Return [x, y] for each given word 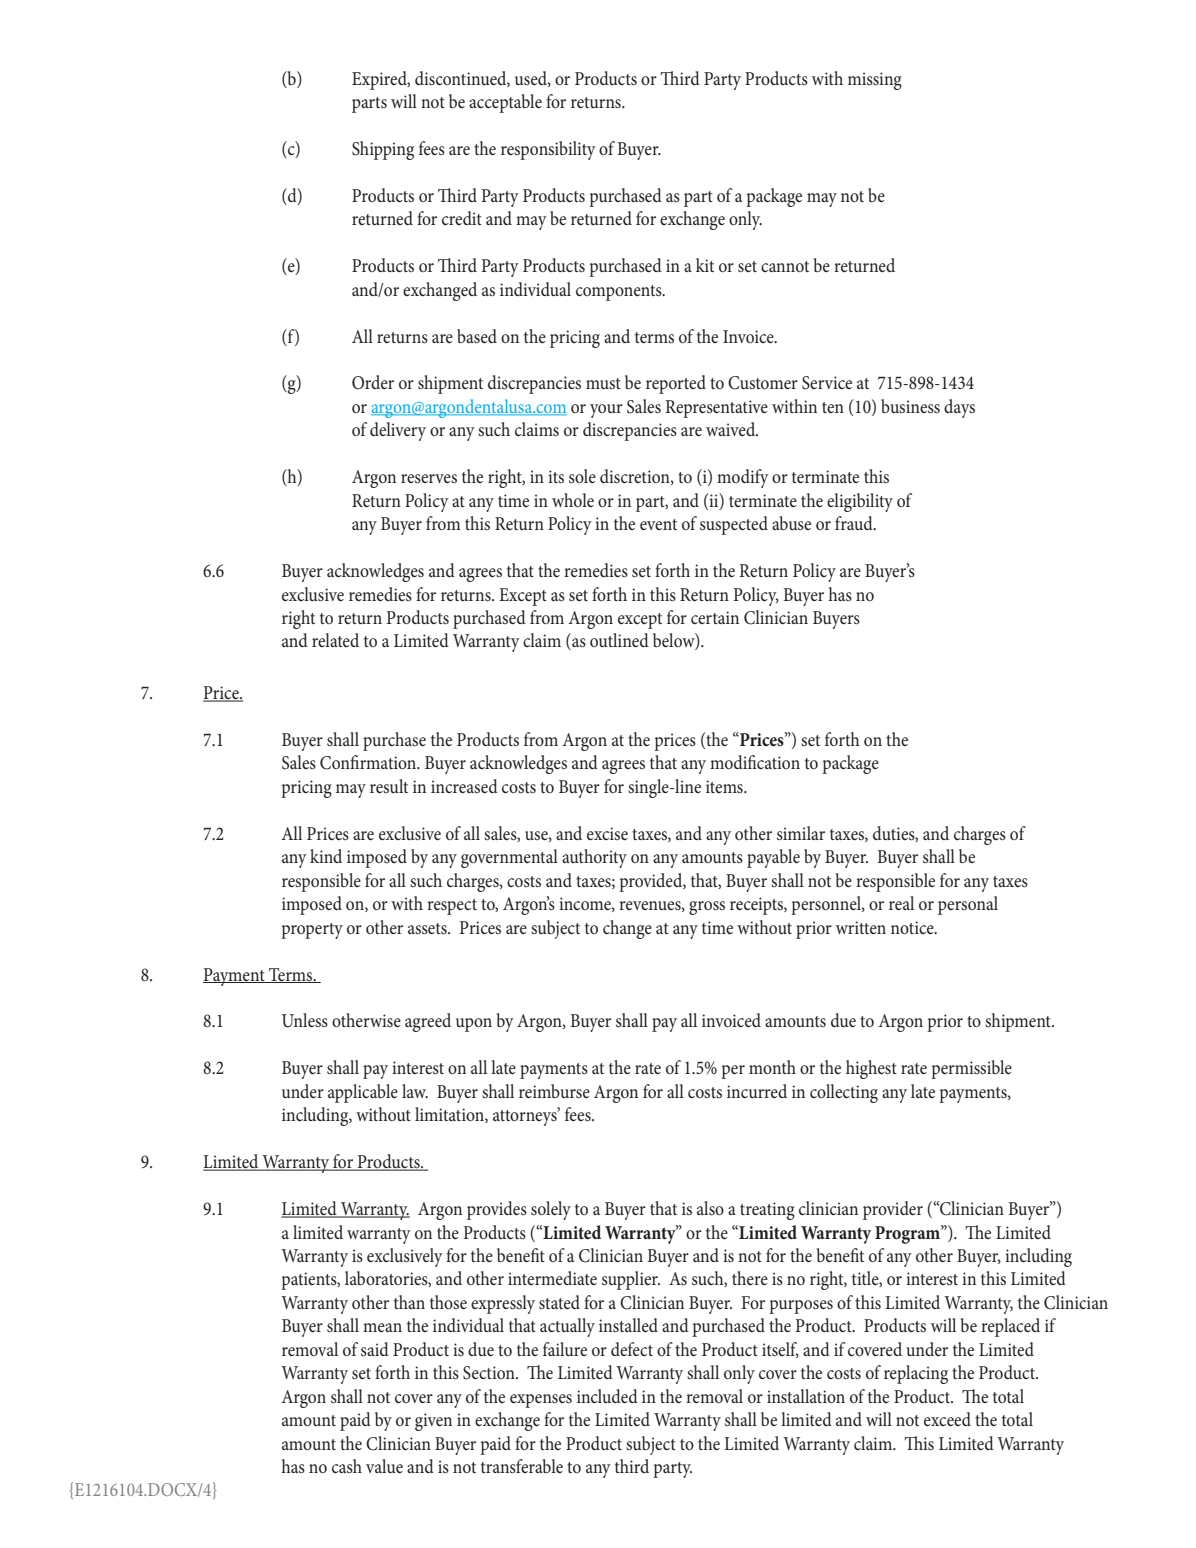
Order [373, 382]
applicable [363, 1093]
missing [875, 81]
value [384, 1466]
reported [676, 384]
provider [893, 1210]
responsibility [548, 150]
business [910, 406]
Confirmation [369, 762]
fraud [855, 523]
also [710, 1208]
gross [707, 908]
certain [715, 617]
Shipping [383, 150]
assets [428, 929]
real [901, 903]
